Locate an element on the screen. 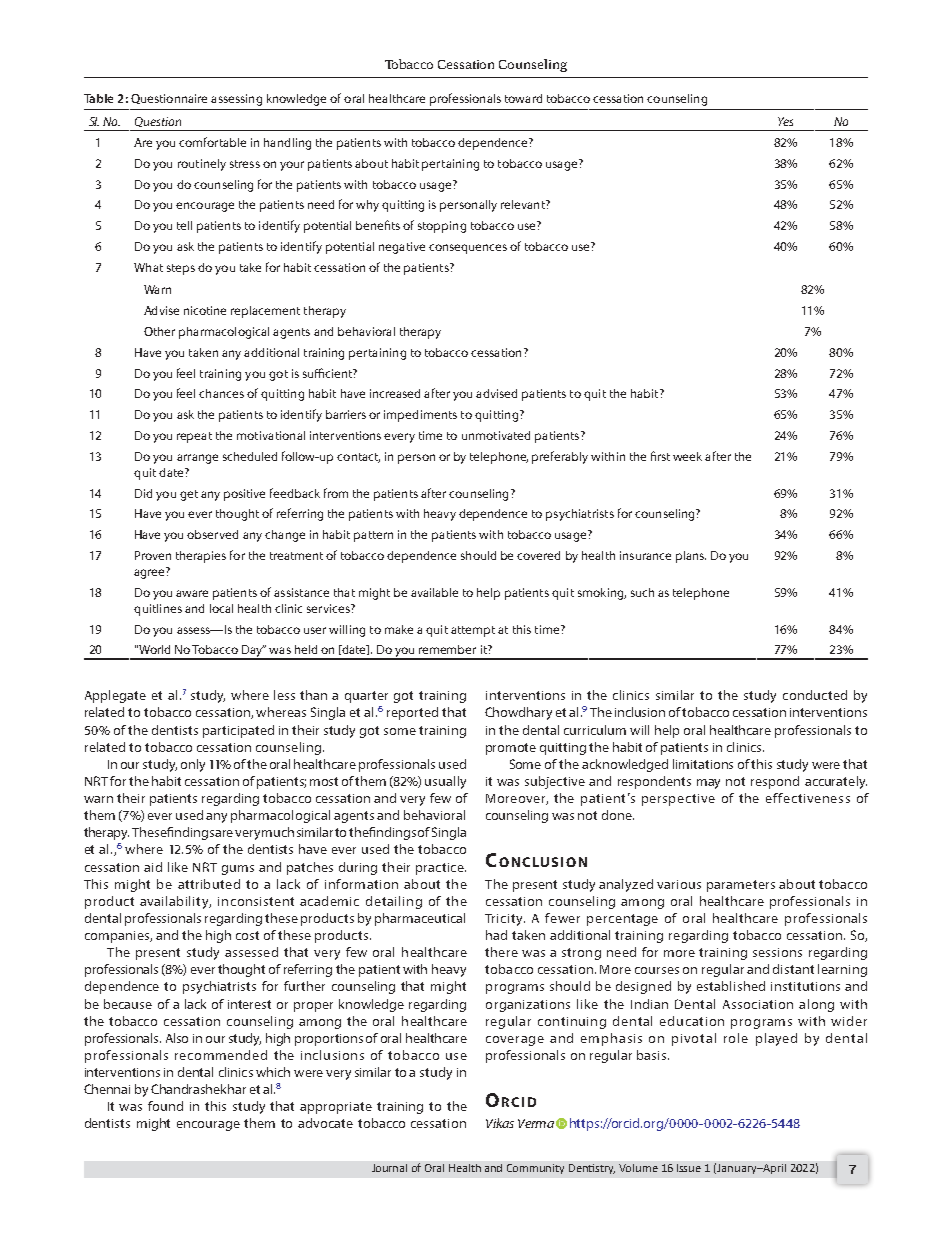  Yes is located at coordinates (785, 121).
